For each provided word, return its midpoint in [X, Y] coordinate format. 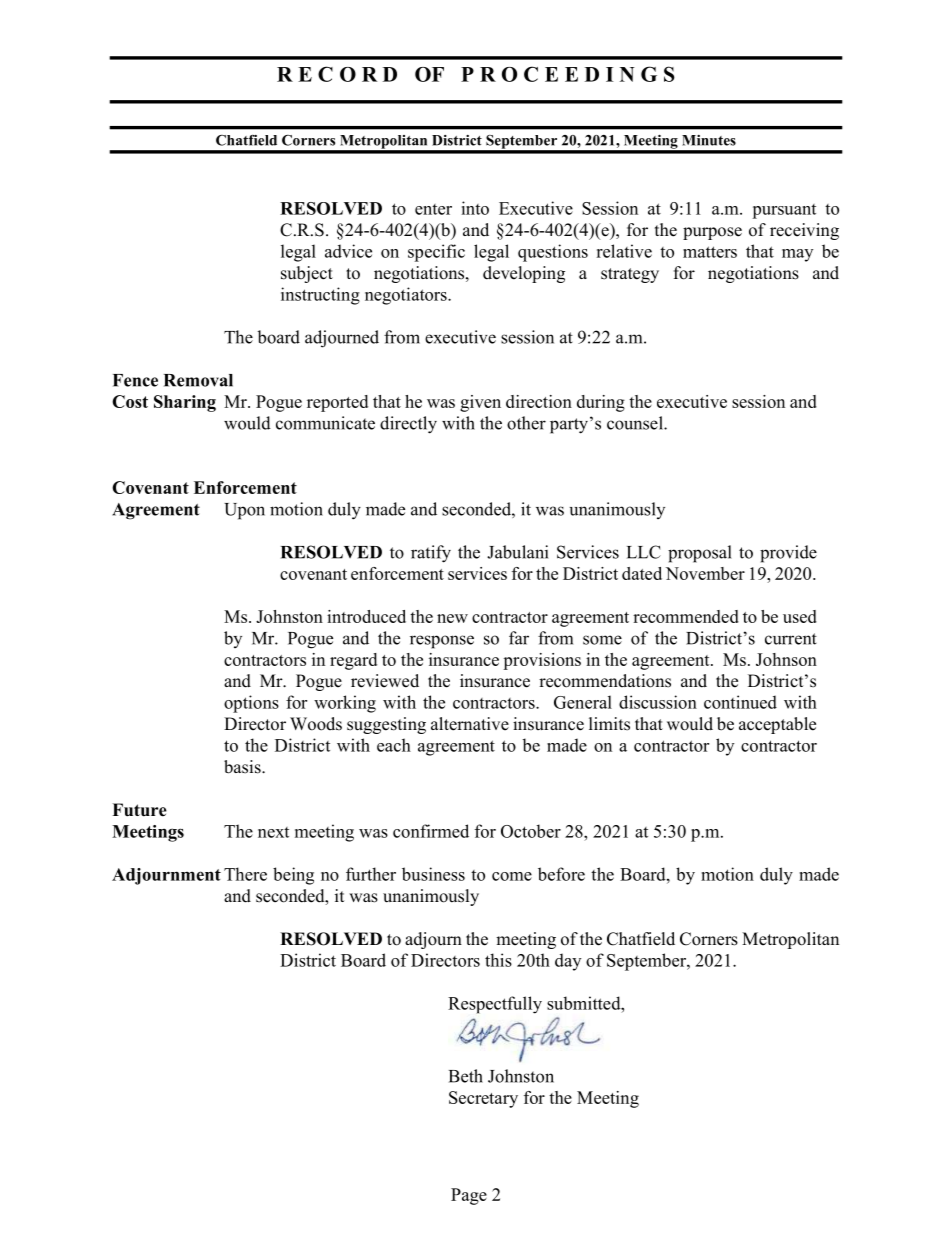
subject [307, 274]
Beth [466, 1076]
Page [469, 1196]
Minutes [709, 140]
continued [740, 702]
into [475, 208]
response [442, 642]
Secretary [483, 1099]
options [251, 704]
